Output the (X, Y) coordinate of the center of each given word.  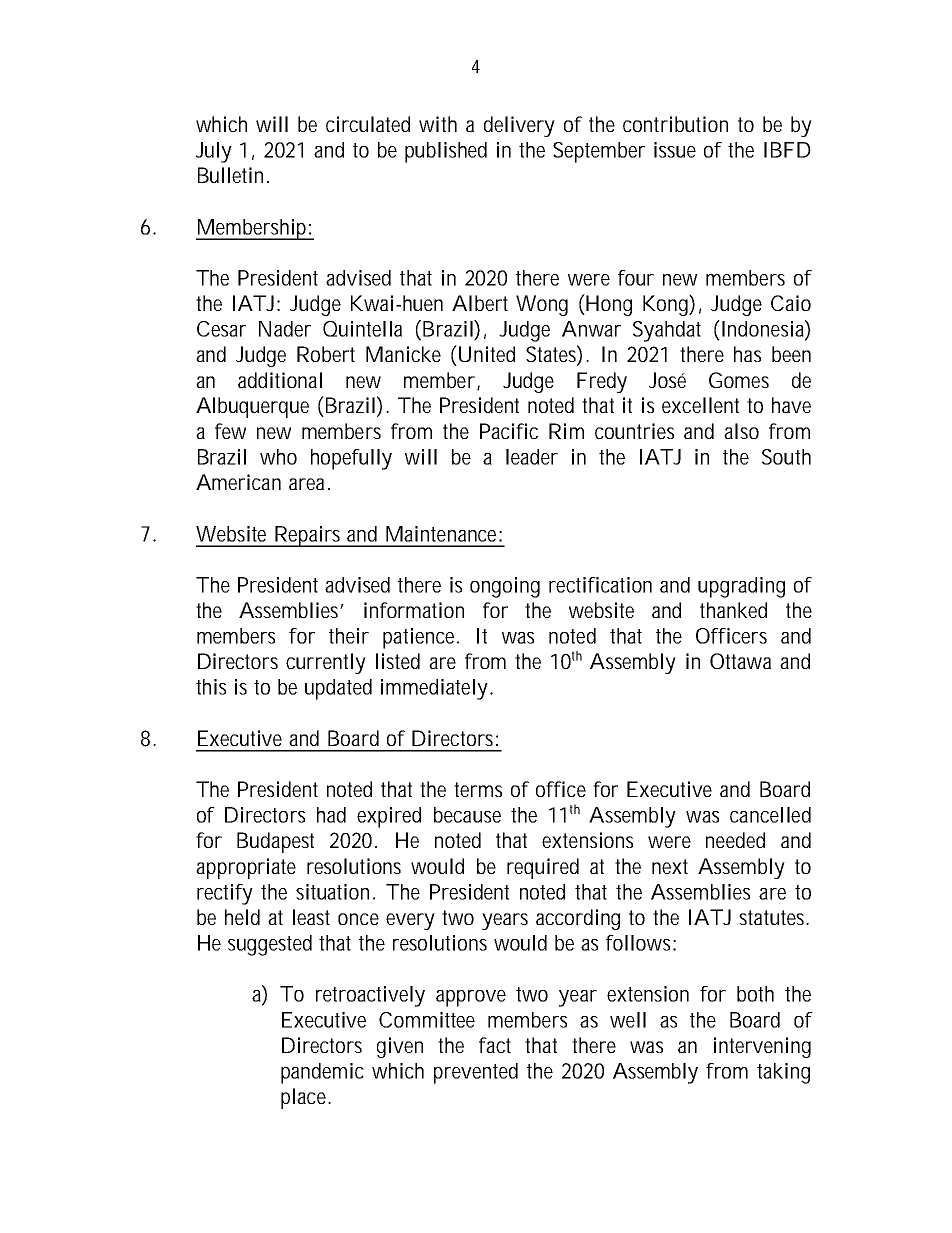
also (741, 431)
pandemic (322, 1073)
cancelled (770, 815)
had (331, 815)
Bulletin (233, 175)
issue (675, 150)
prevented (476, 1073)
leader (532, 457)
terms (478, 789)
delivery (519, 126)
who (278, 457)
